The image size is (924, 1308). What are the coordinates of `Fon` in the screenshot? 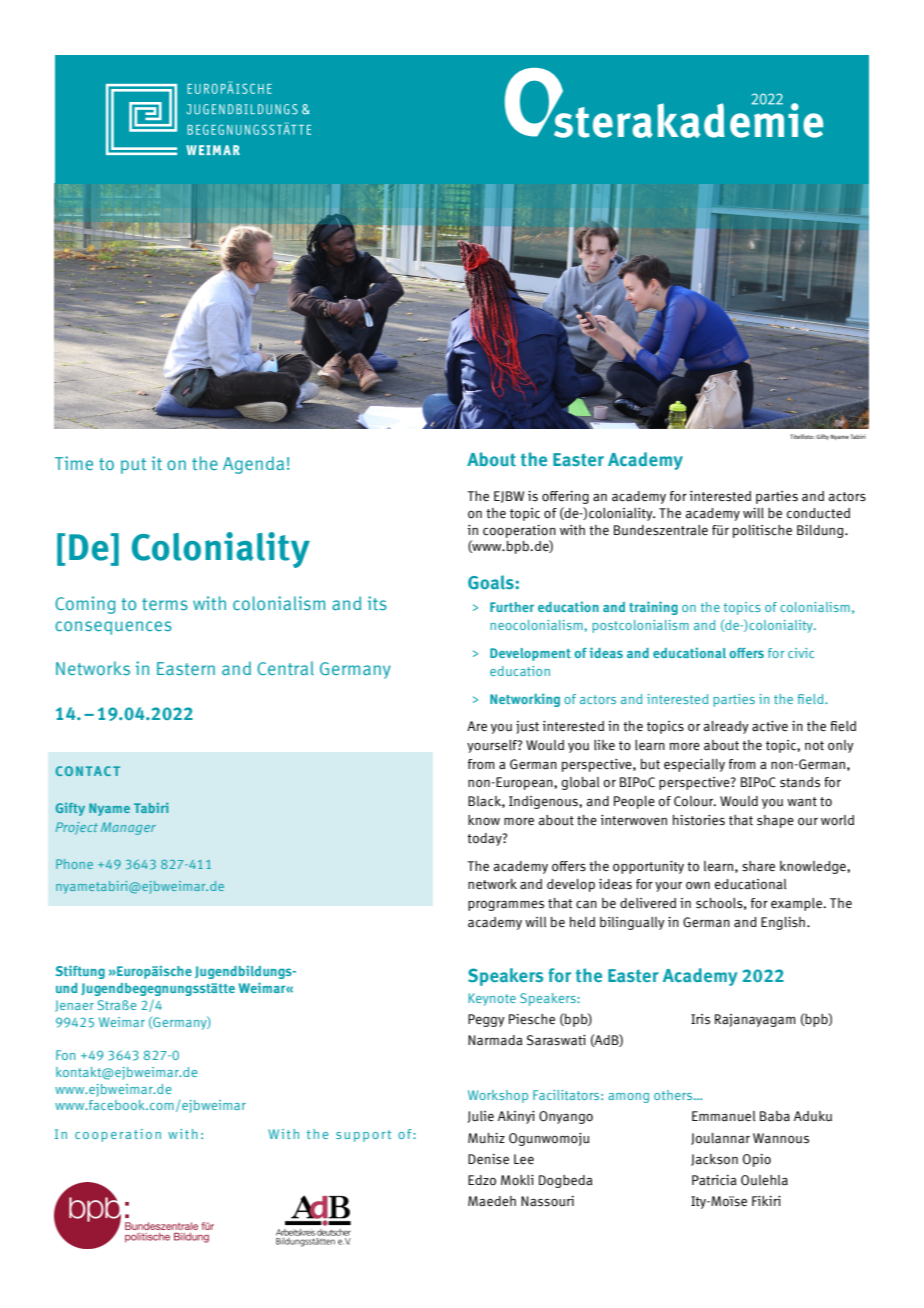 It's located at (65, 1055).
